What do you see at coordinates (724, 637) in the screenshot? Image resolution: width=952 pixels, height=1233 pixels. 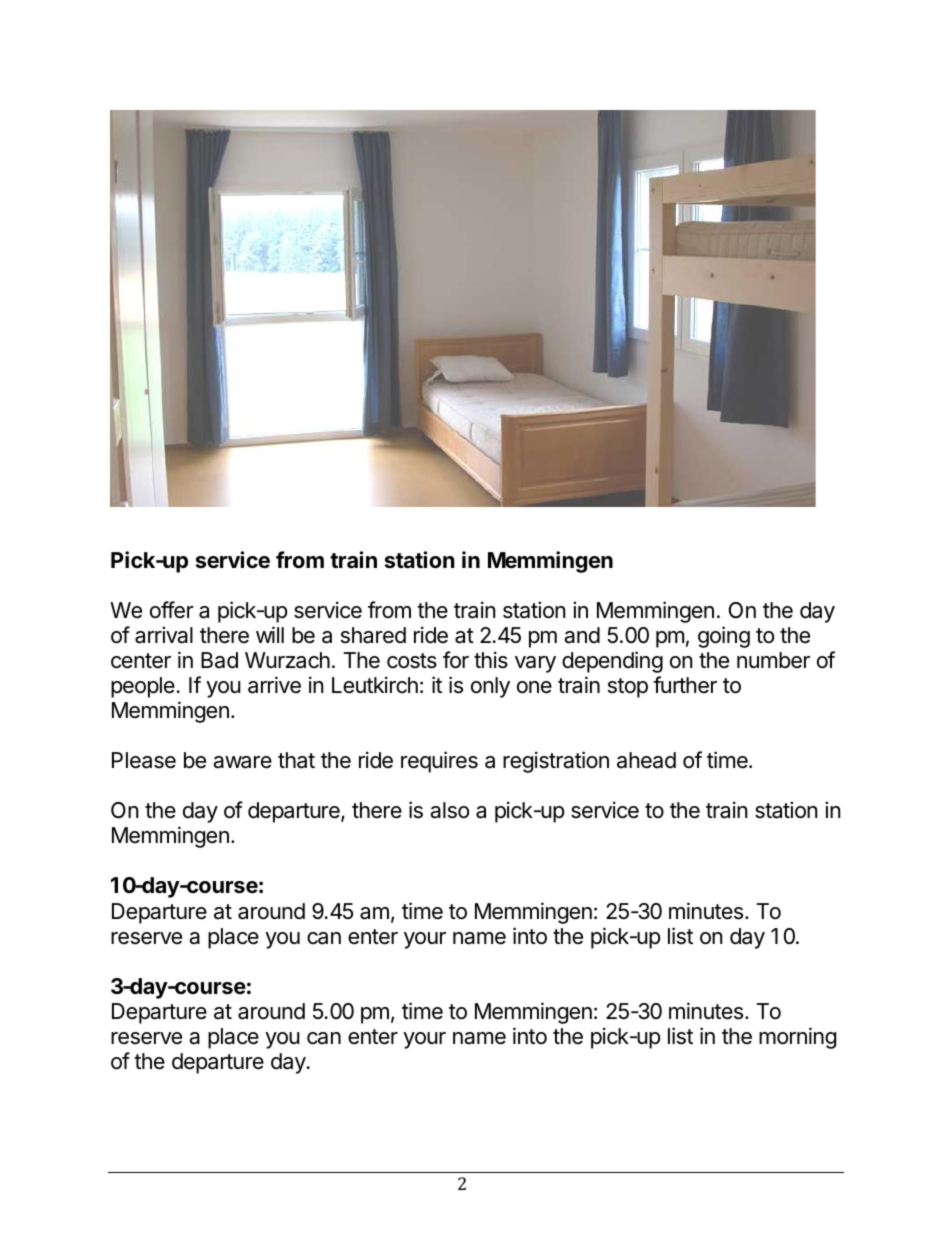 I see `going` at bounding box center [724, 637].
